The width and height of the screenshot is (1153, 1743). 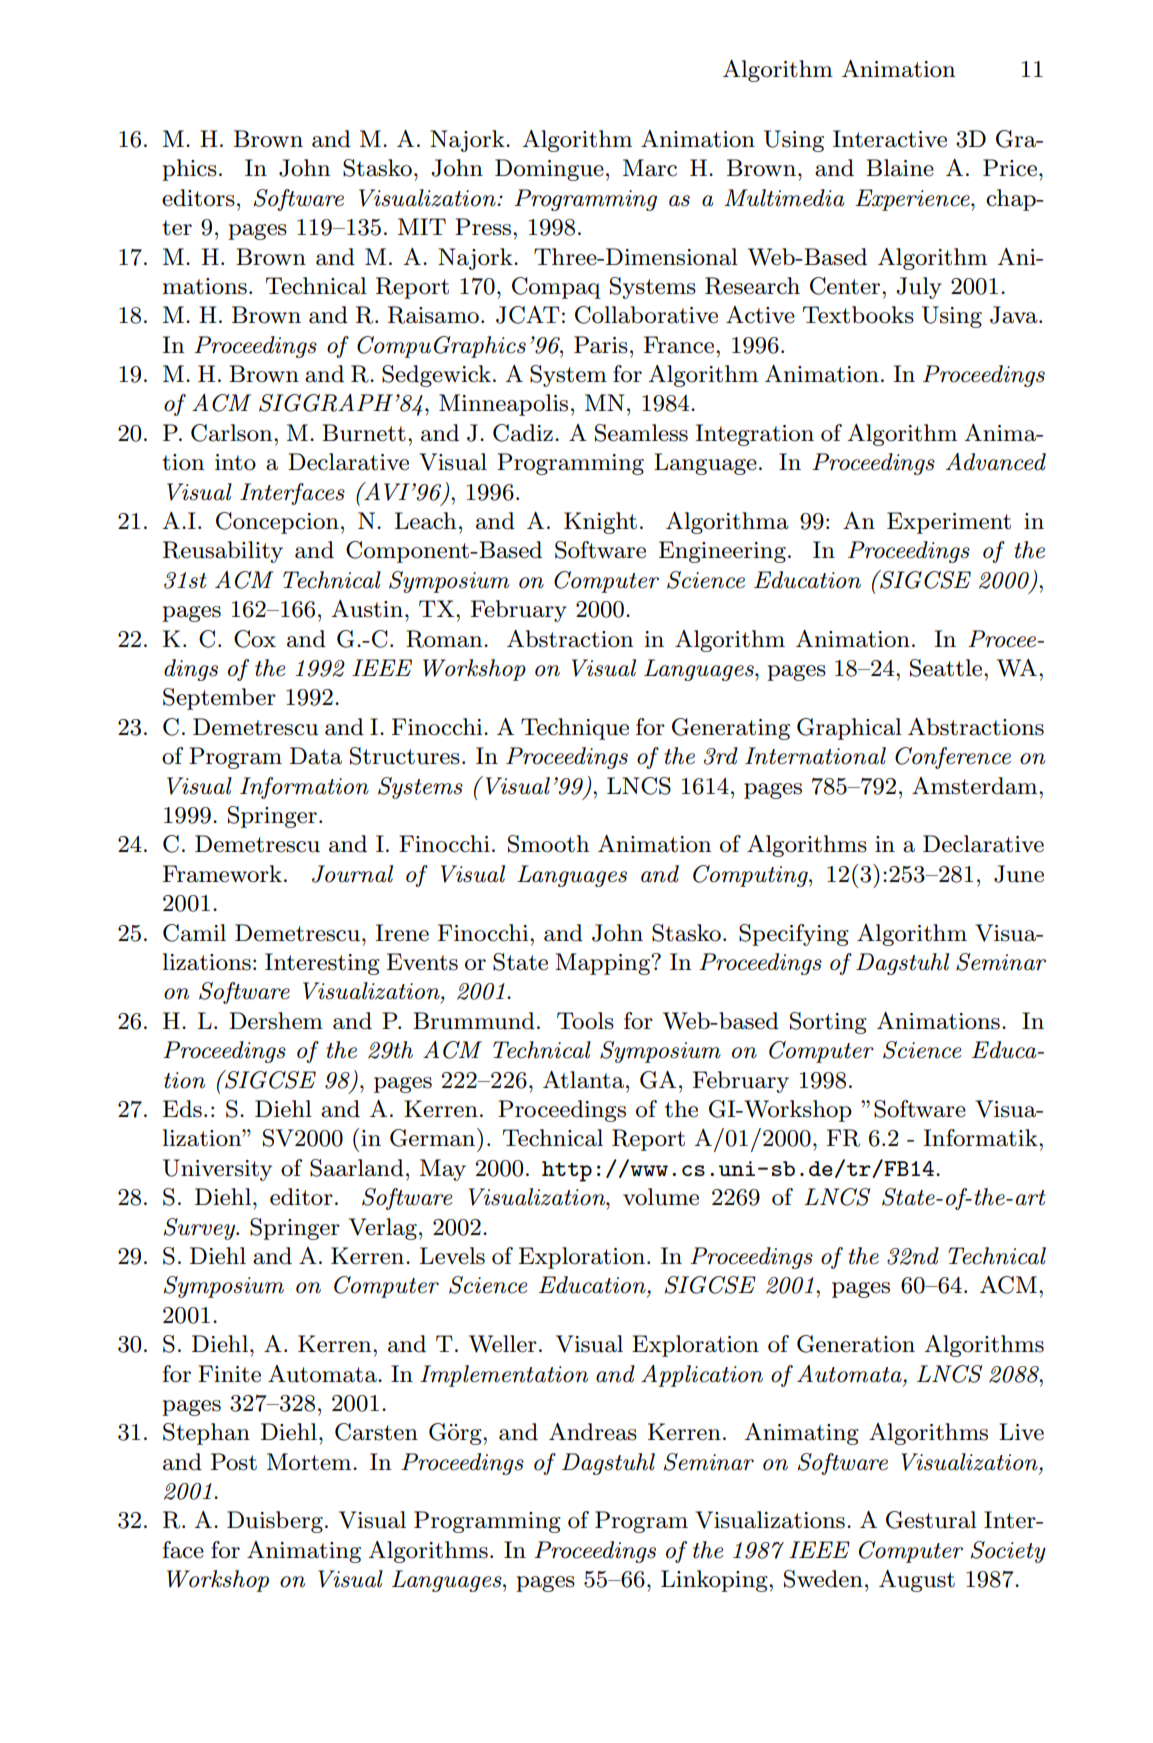 What do you see at coordinates (182, 1109) in the screenshot?
I see `Eds` at bounding box center [182, 1109].
